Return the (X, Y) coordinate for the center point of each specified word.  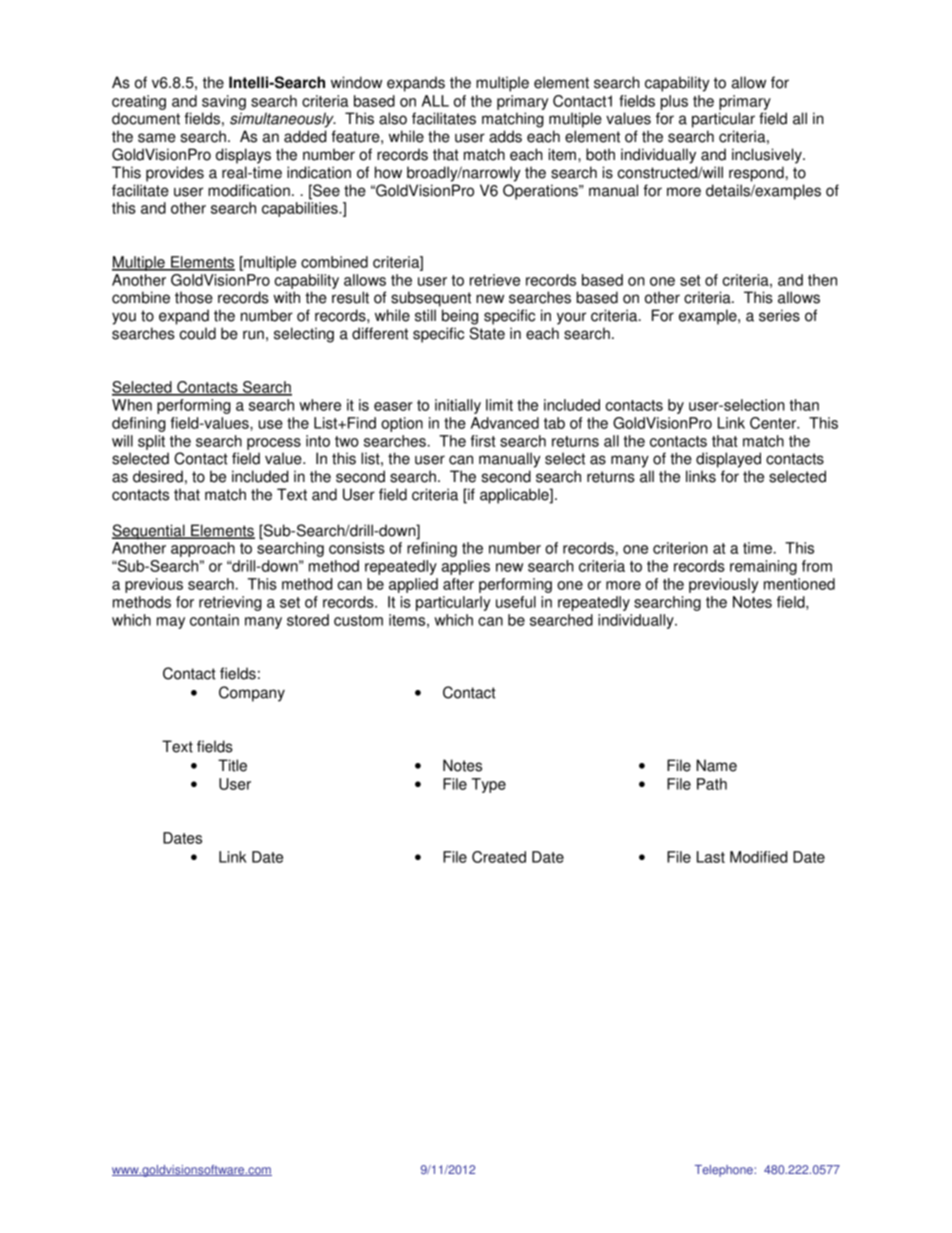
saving (224, 102)
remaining (763, 567)
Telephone (725, 1171)
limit (499, 405)
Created (499, 857)
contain (214, 620)
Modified (758, 857)
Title (232, 765)
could (198, 333)
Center (774, 423)
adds (505, 136)
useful (516, 602)
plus (674, 102)
